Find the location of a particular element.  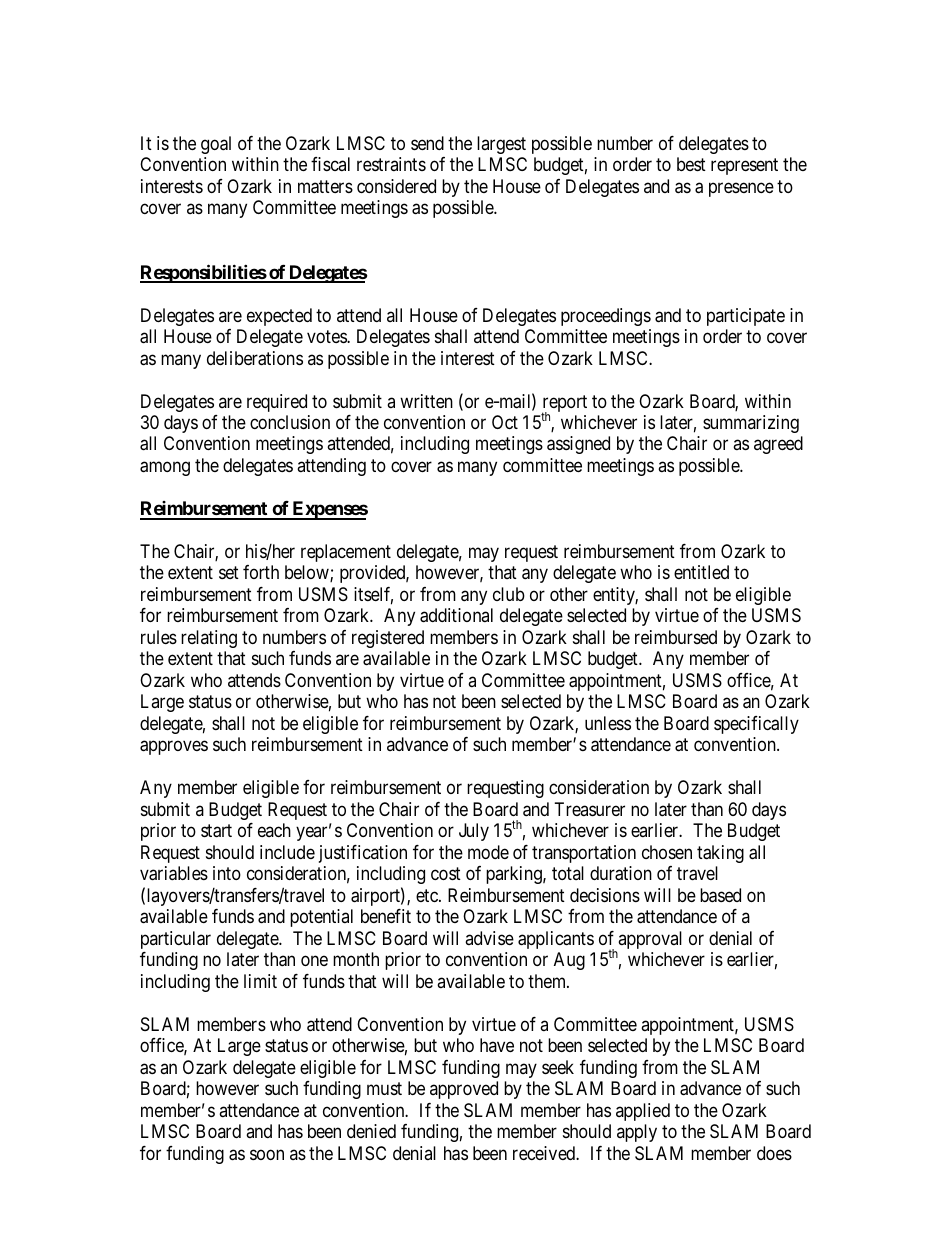

relating is located at coordinates (209, 639).
